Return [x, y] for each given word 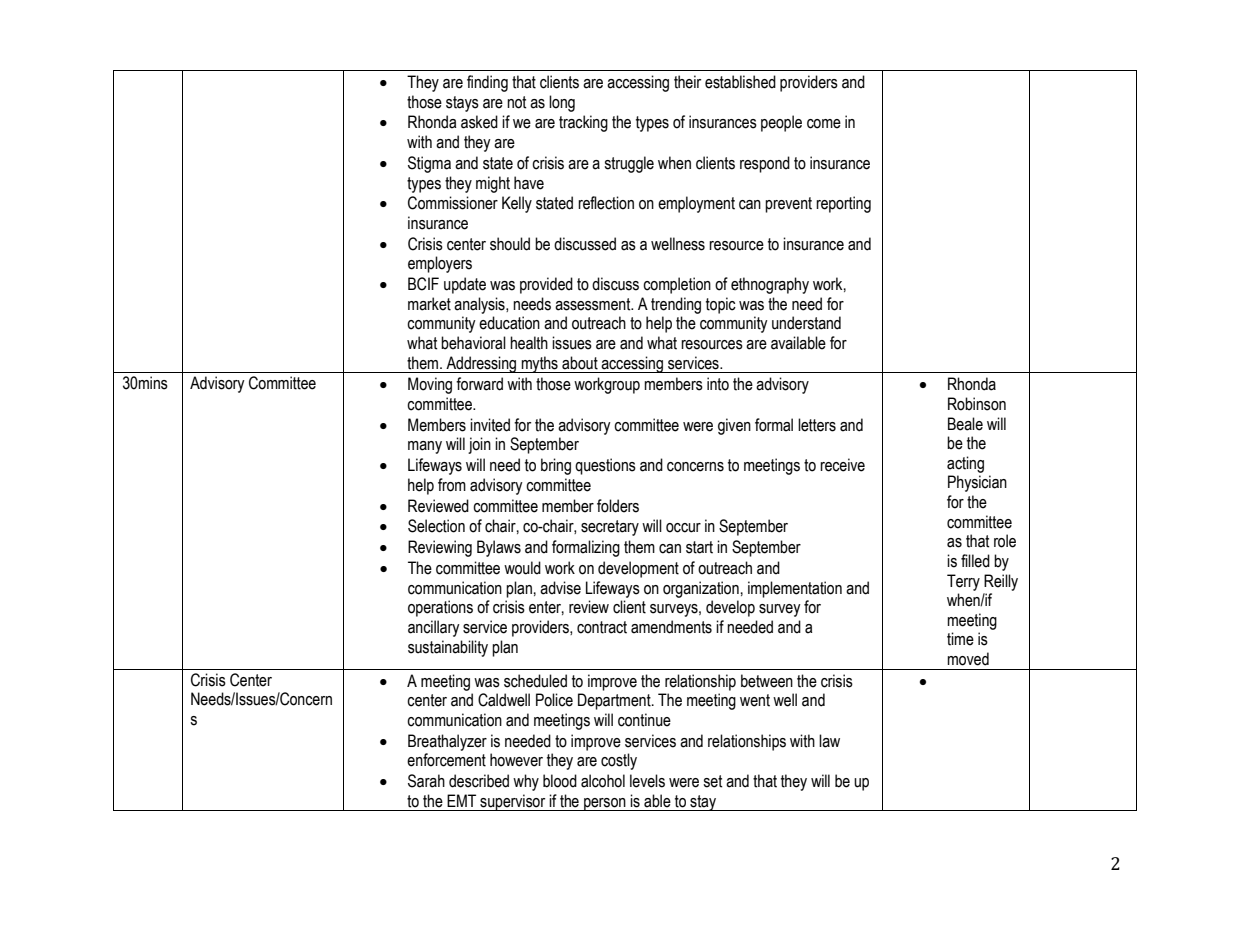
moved [968, 659]
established [740, 82]
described [479, 781]
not [517, 102]
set [713, 781]
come [824, 124]
